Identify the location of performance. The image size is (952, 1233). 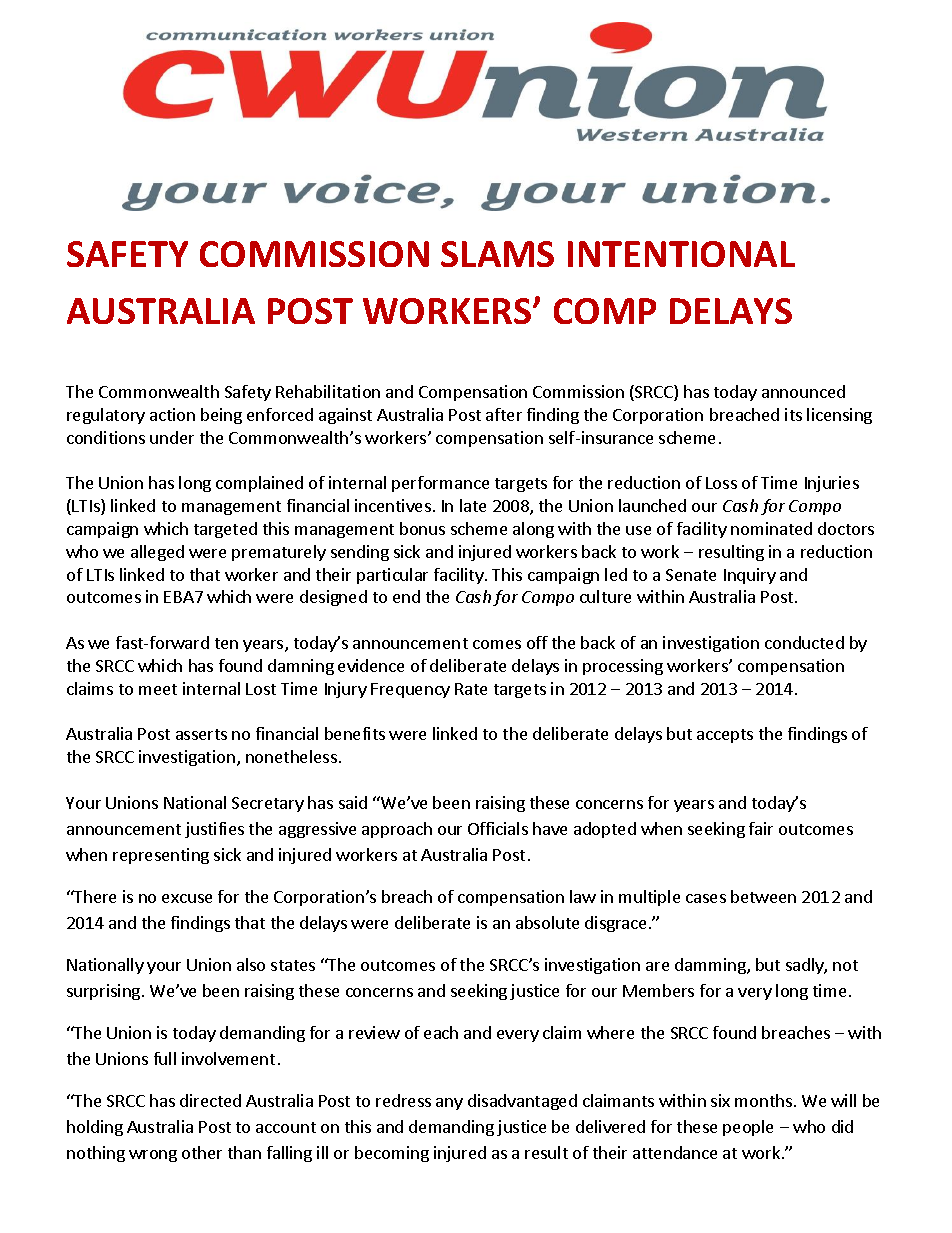
(440, 484).
